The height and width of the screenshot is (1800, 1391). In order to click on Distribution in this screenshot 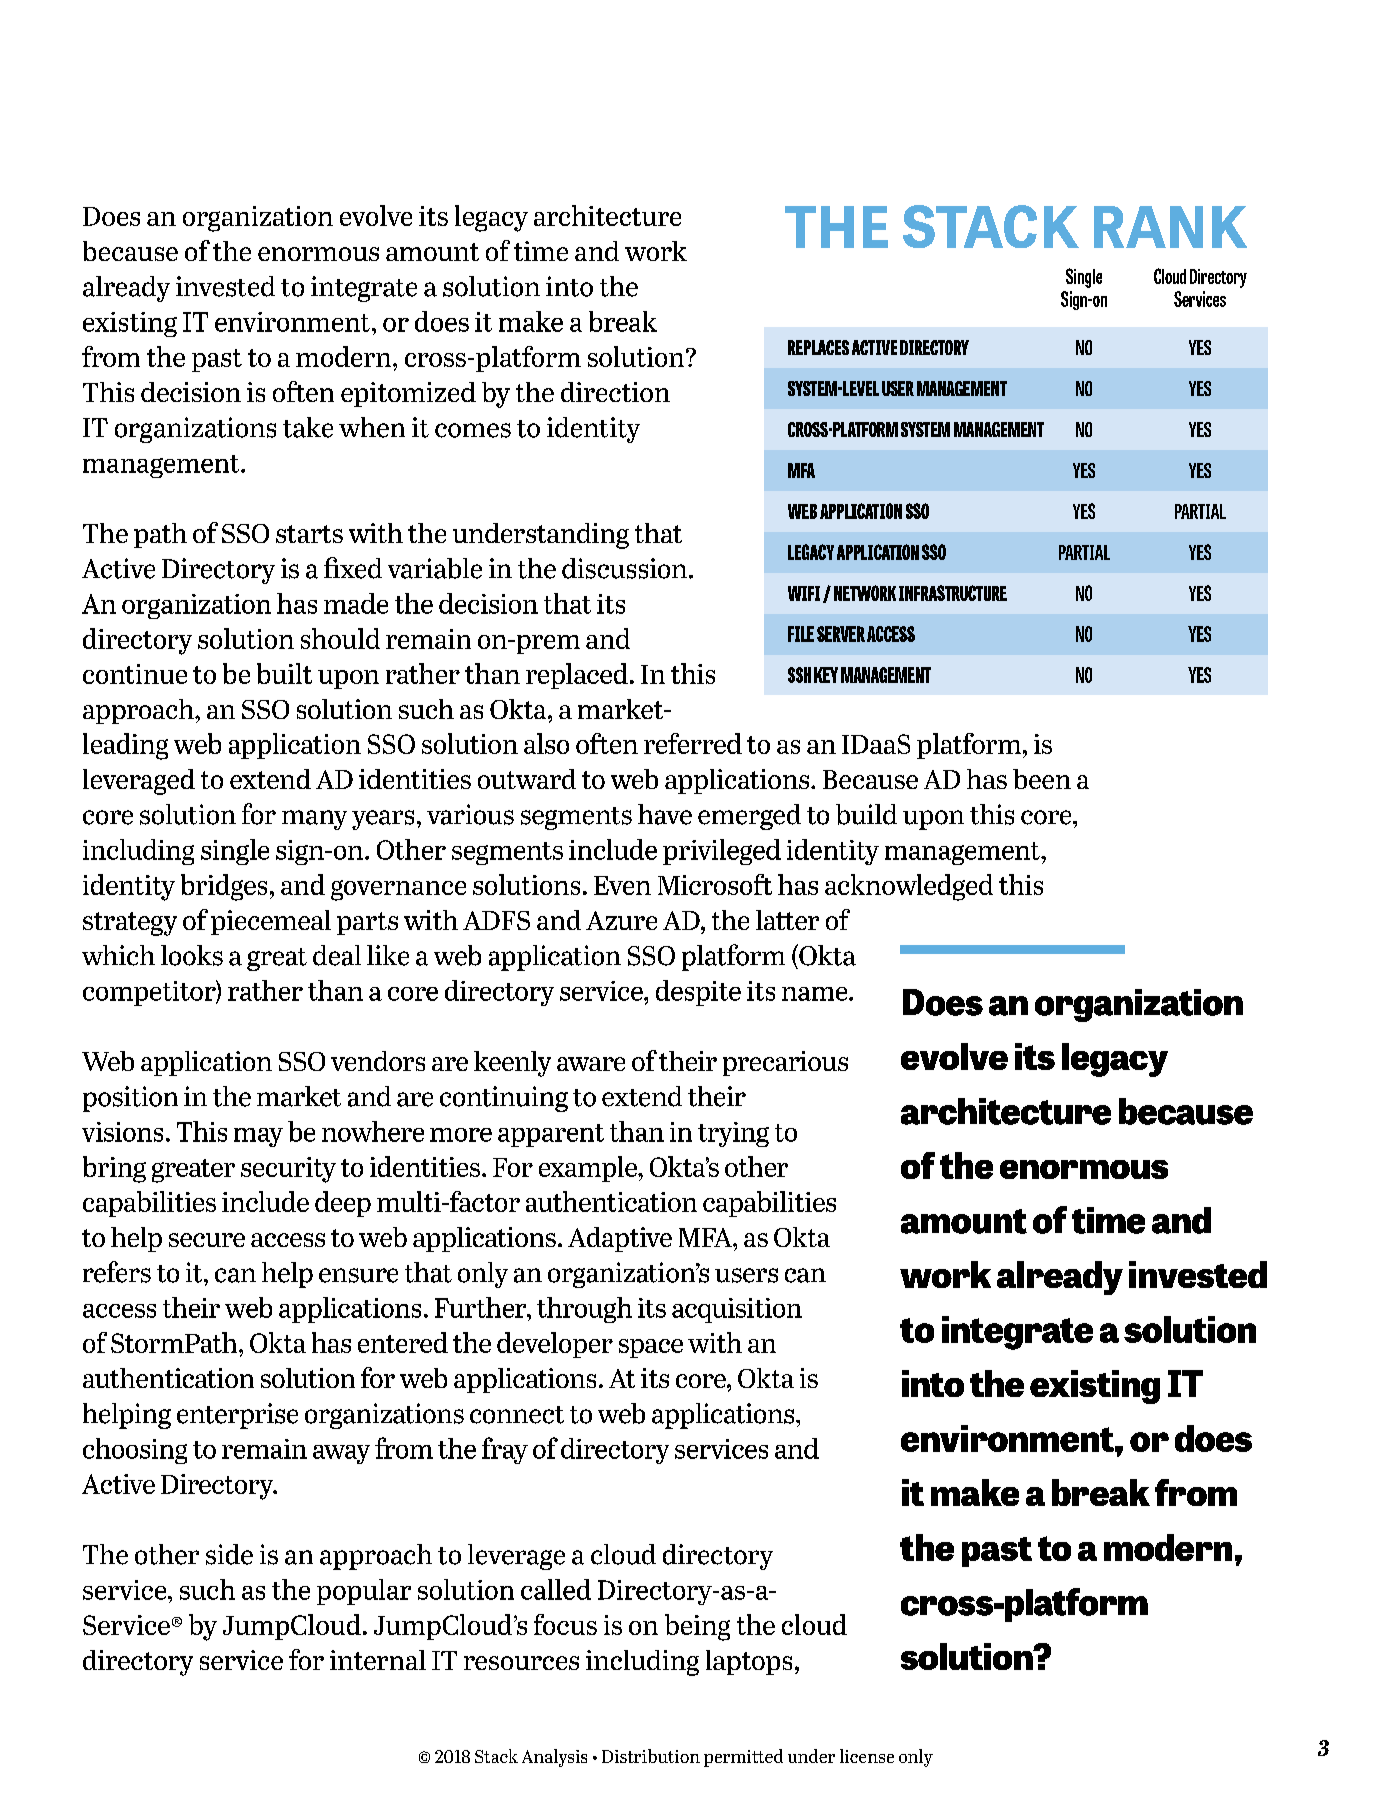, I will do `click(651, 1756)`.
